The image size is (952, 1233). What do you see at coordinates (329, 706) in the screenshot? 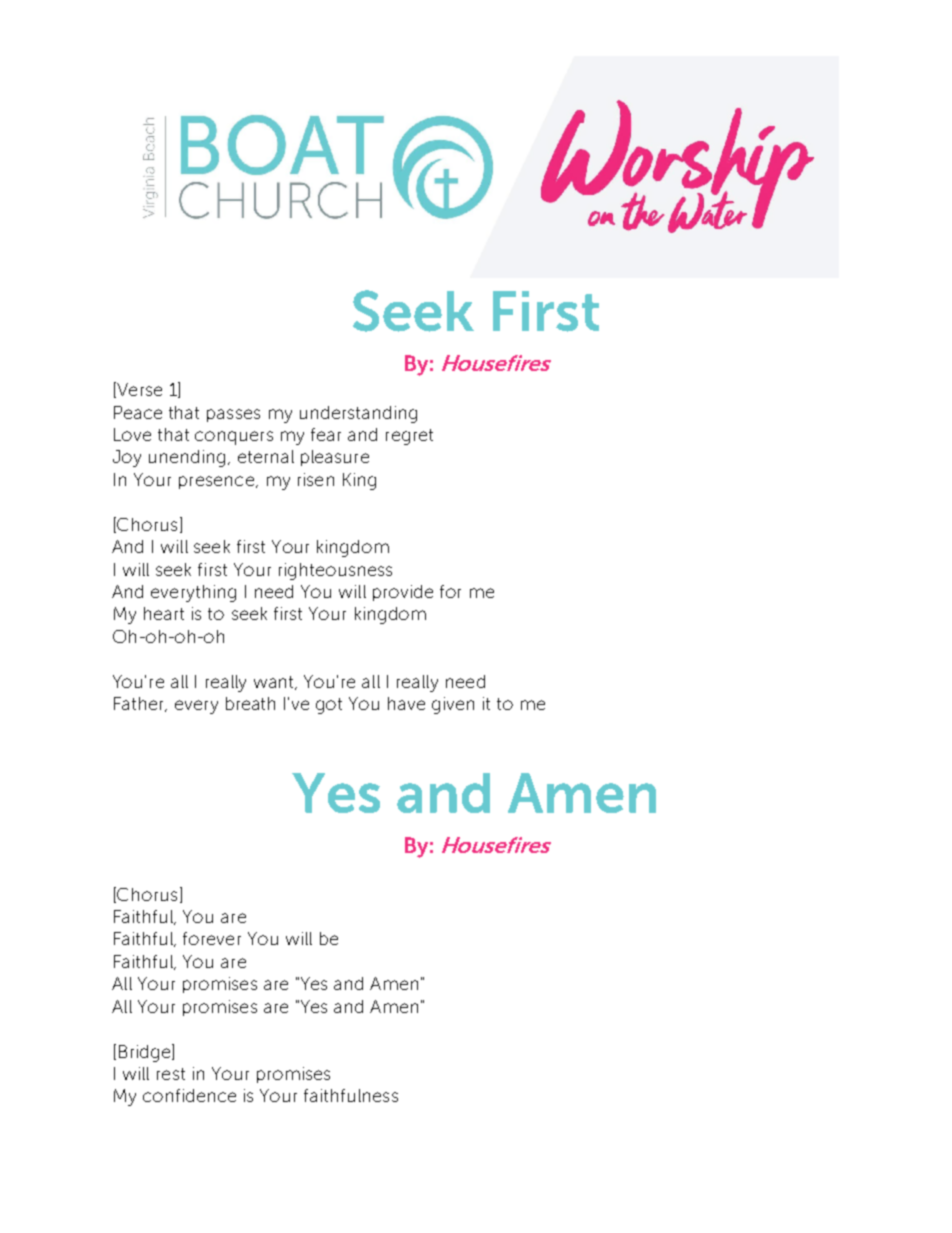
I see `got` at bounding box center [329, 706].
